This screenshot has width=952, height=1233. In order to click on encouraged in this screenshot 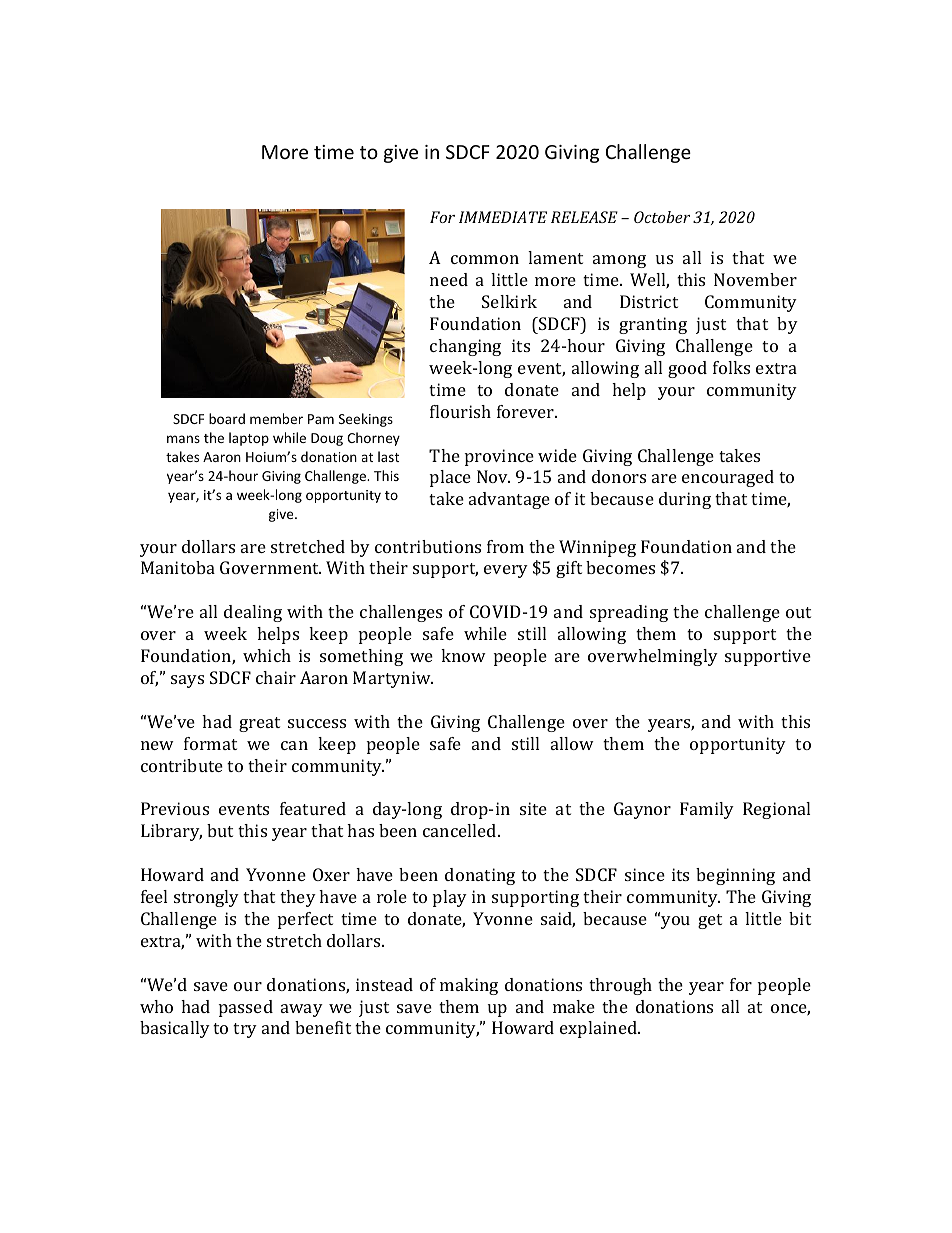, I will do `click(728, 478)`.
